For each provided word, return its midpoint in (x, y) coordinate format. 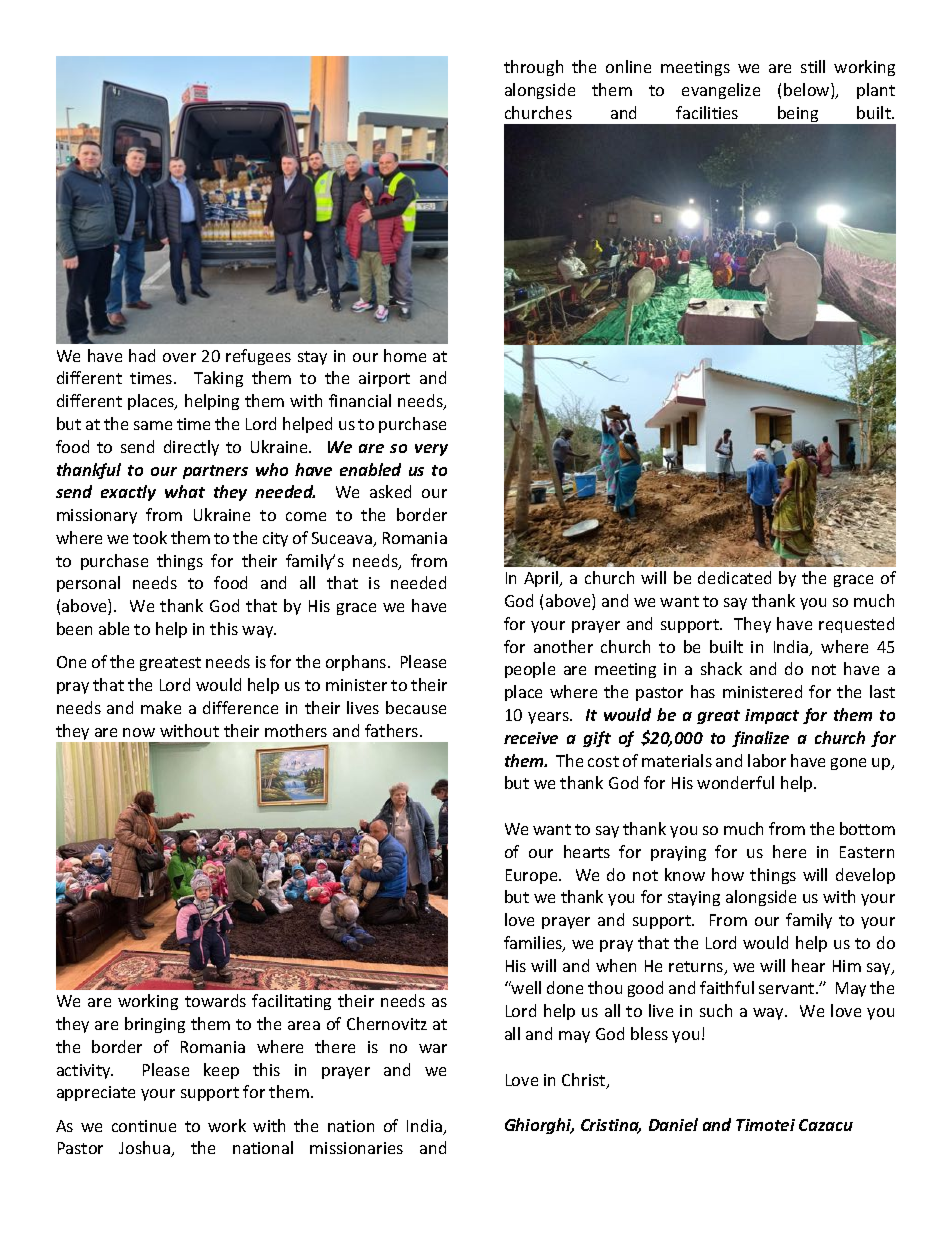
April (542, 579)
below (808, 91)
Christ (585, 1081)
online (628, 66)
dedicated (734, 577)
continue (144, 1126)
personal (88, 584)
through (533, 68)
